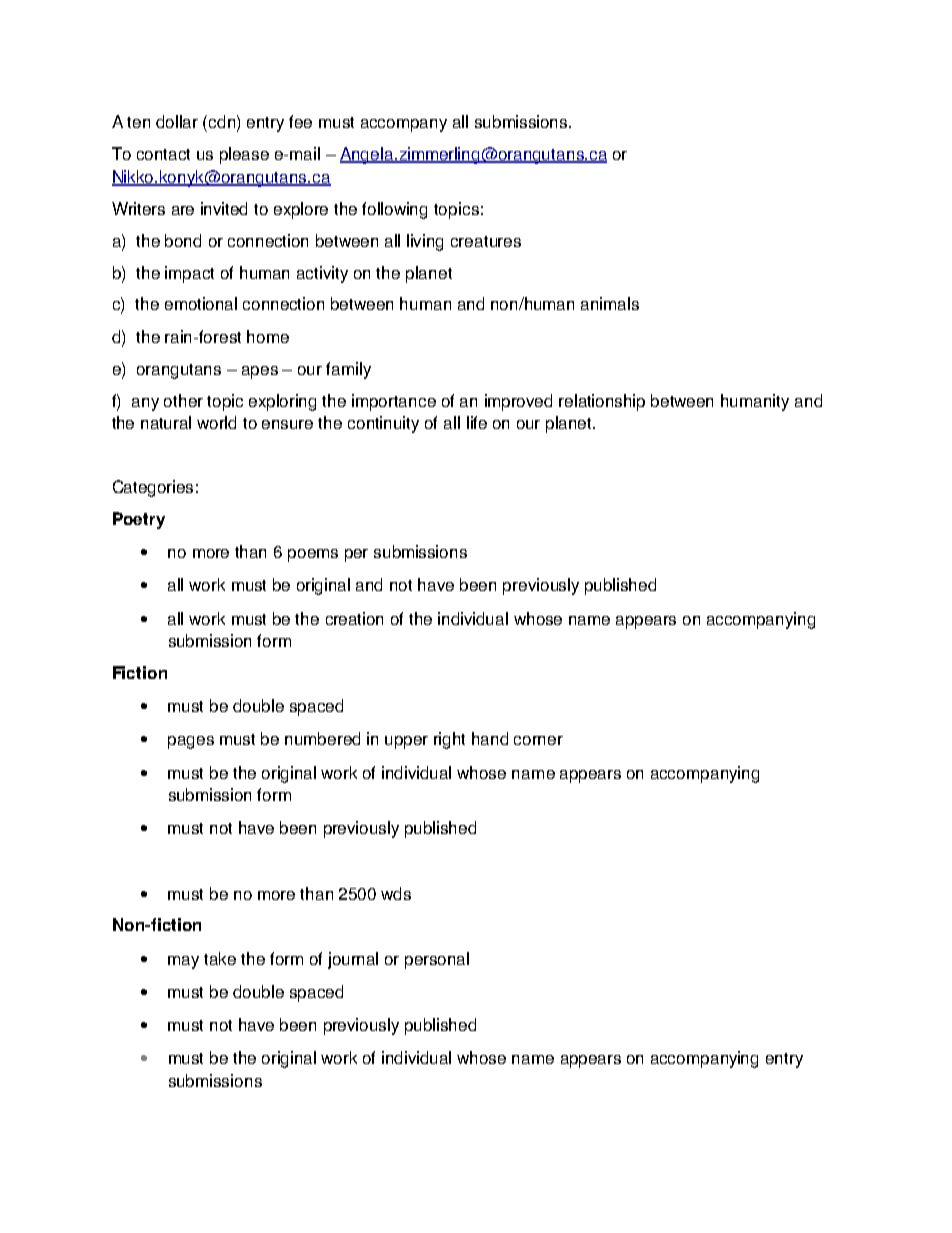 This screenshot has height=1233, width=952. Describe the element at coordinates (518, 402) in the screenshot. I see `improved` at that location.
